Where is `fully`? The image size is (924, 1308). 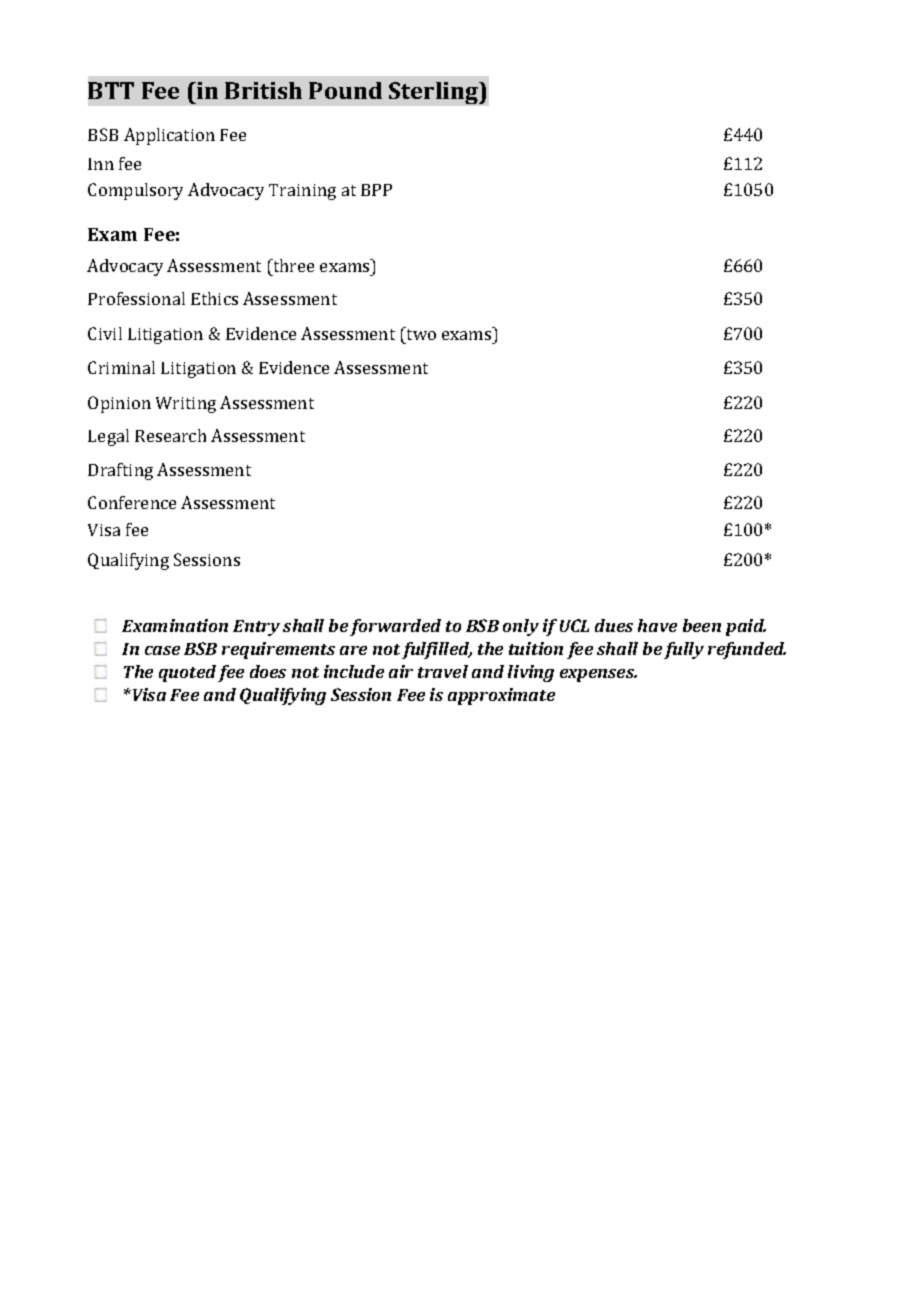 fully is located at coordinates (684, 650).
